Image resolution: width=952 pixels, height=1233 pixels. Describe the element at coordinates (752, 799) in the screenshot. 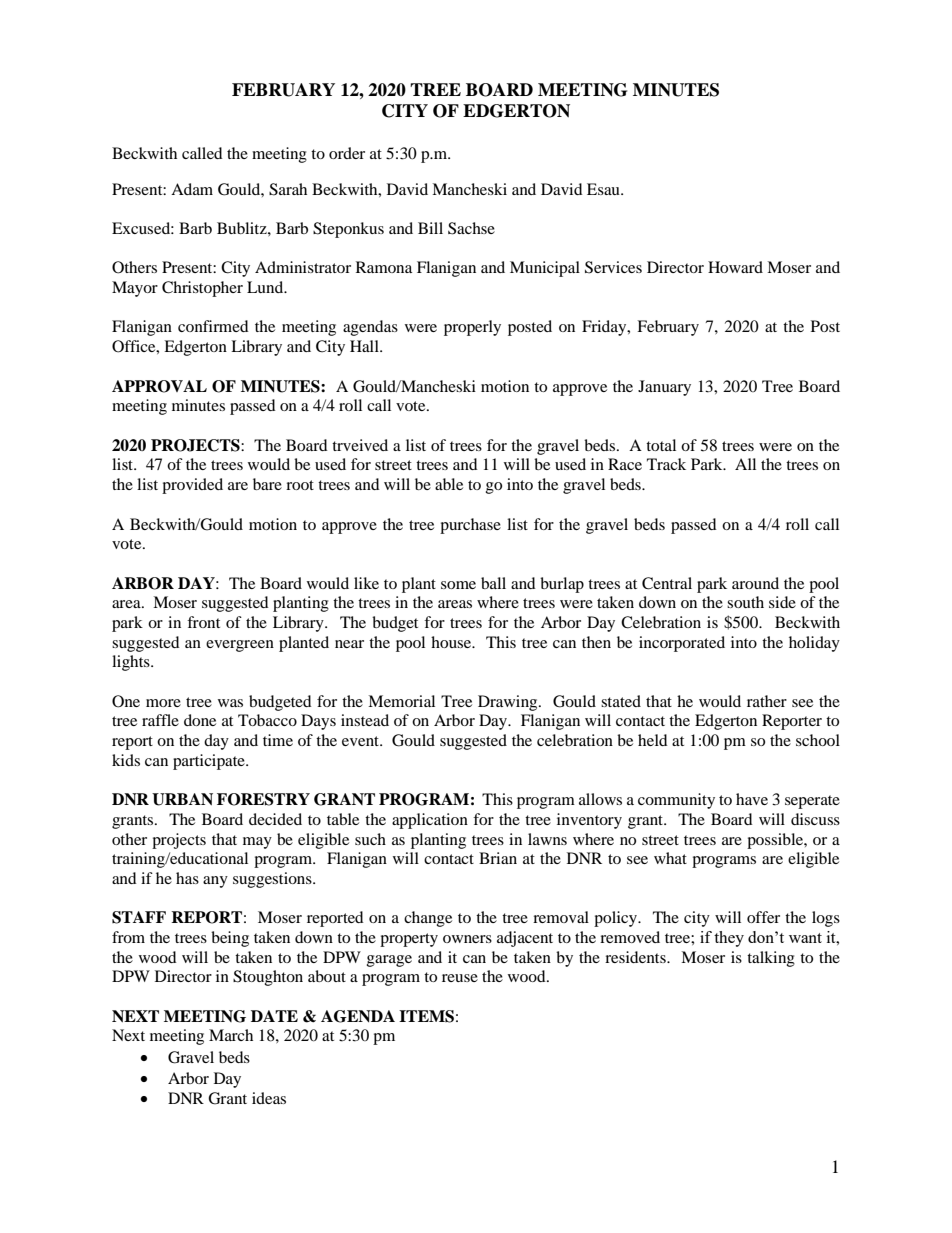

I see `have` at that location.
